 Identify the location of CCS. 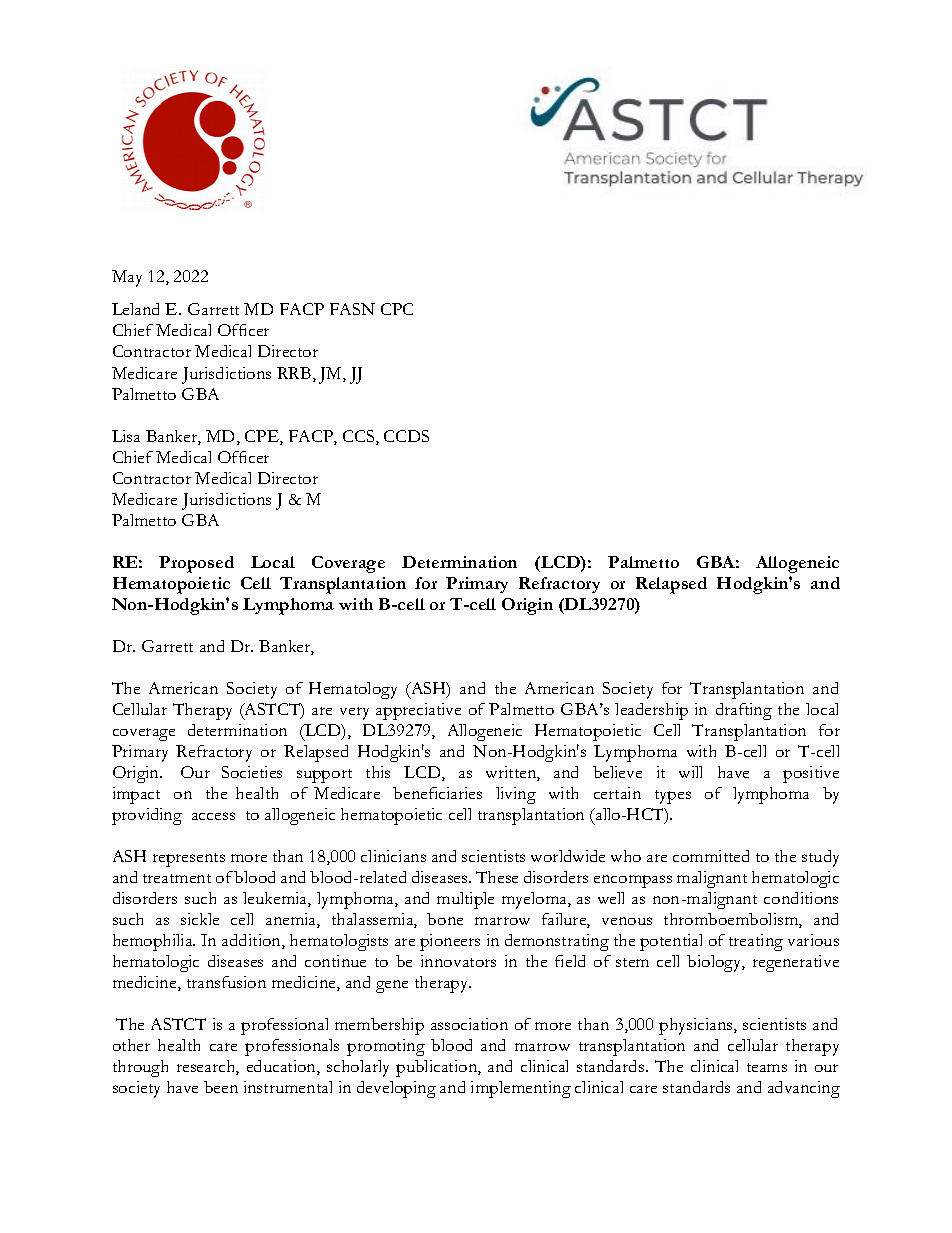
(360, 437).
